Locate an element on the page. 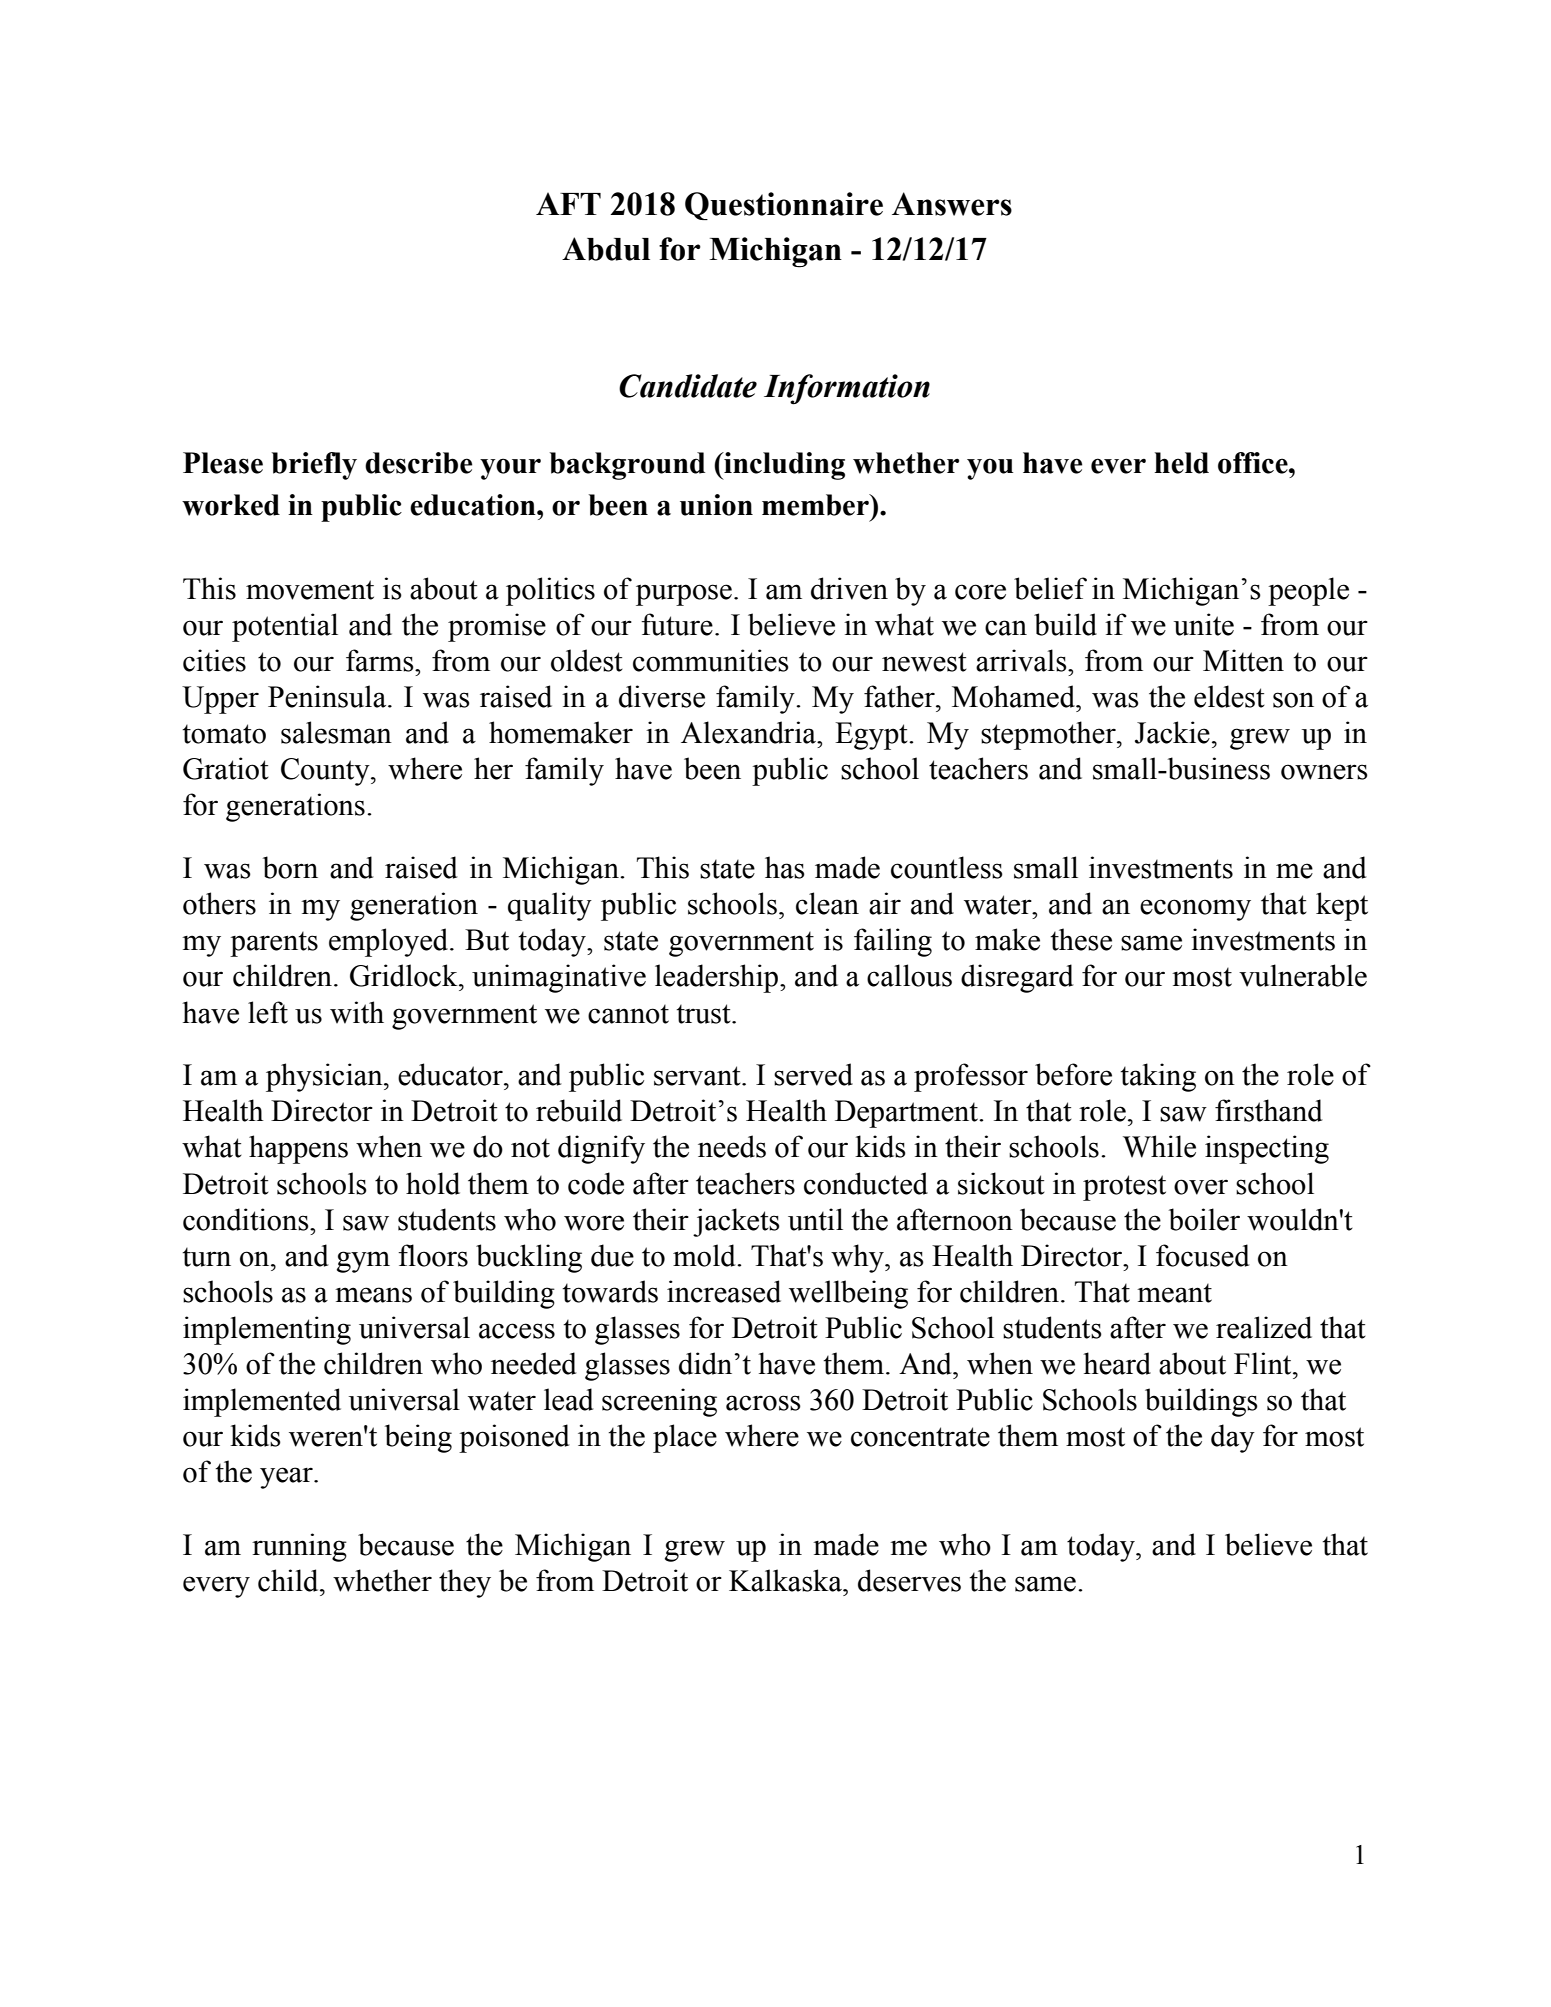 The width and height of the page is (1551, 2007). Questionnaire is located at coordinates (784, 206).
